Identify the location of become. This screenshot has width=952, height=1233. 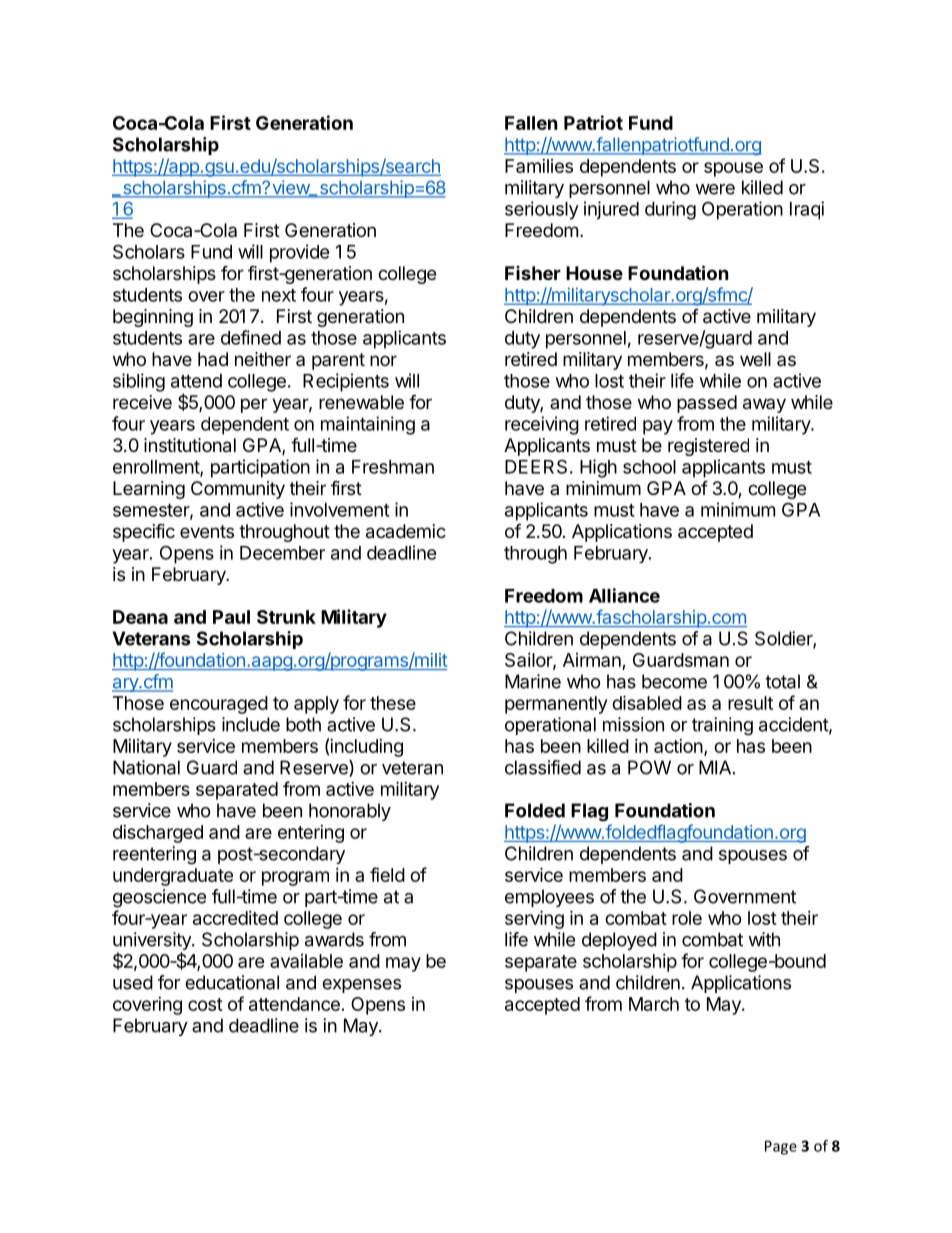
(674, 681).
